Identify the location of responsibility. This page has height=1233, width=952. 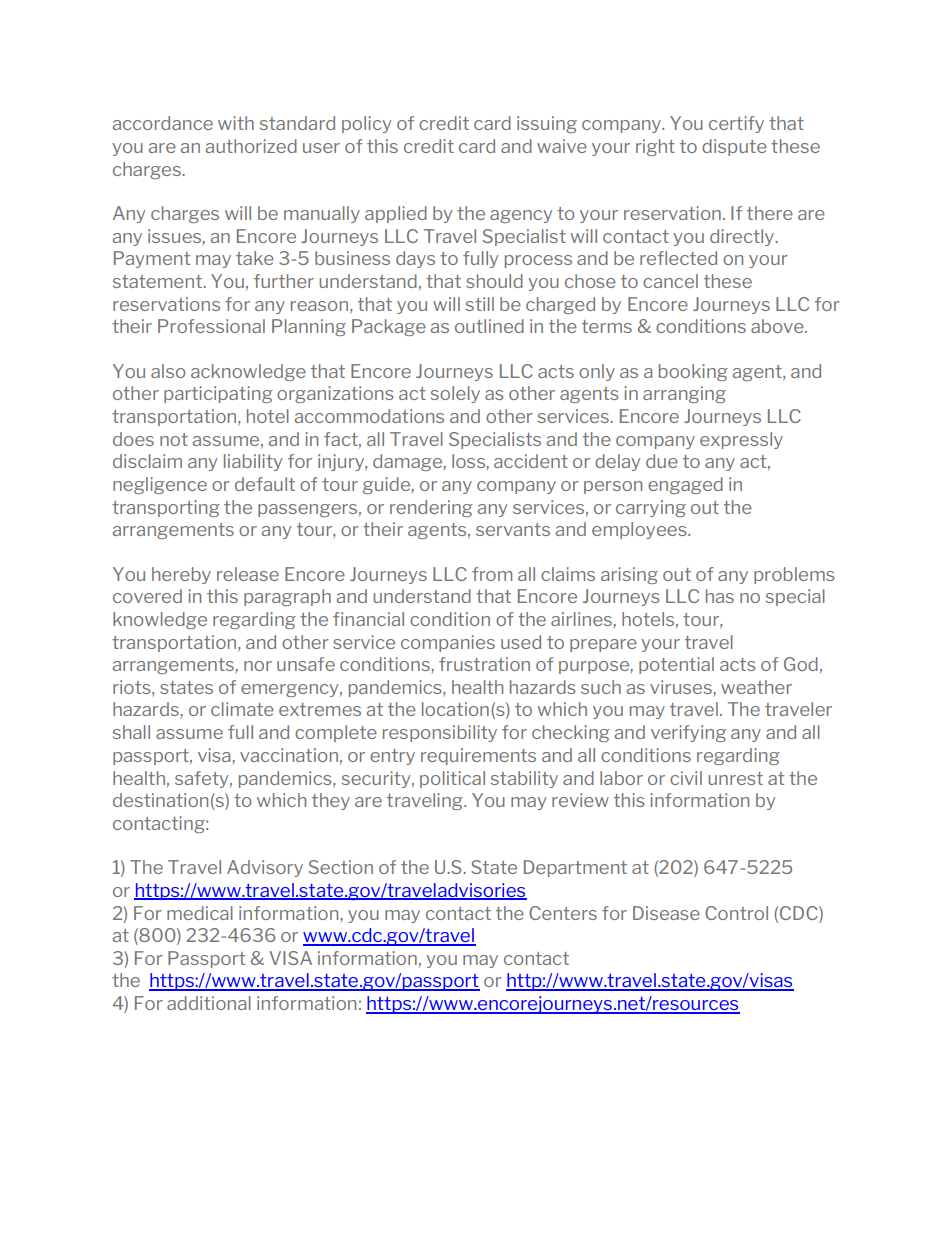
(440, 733).
